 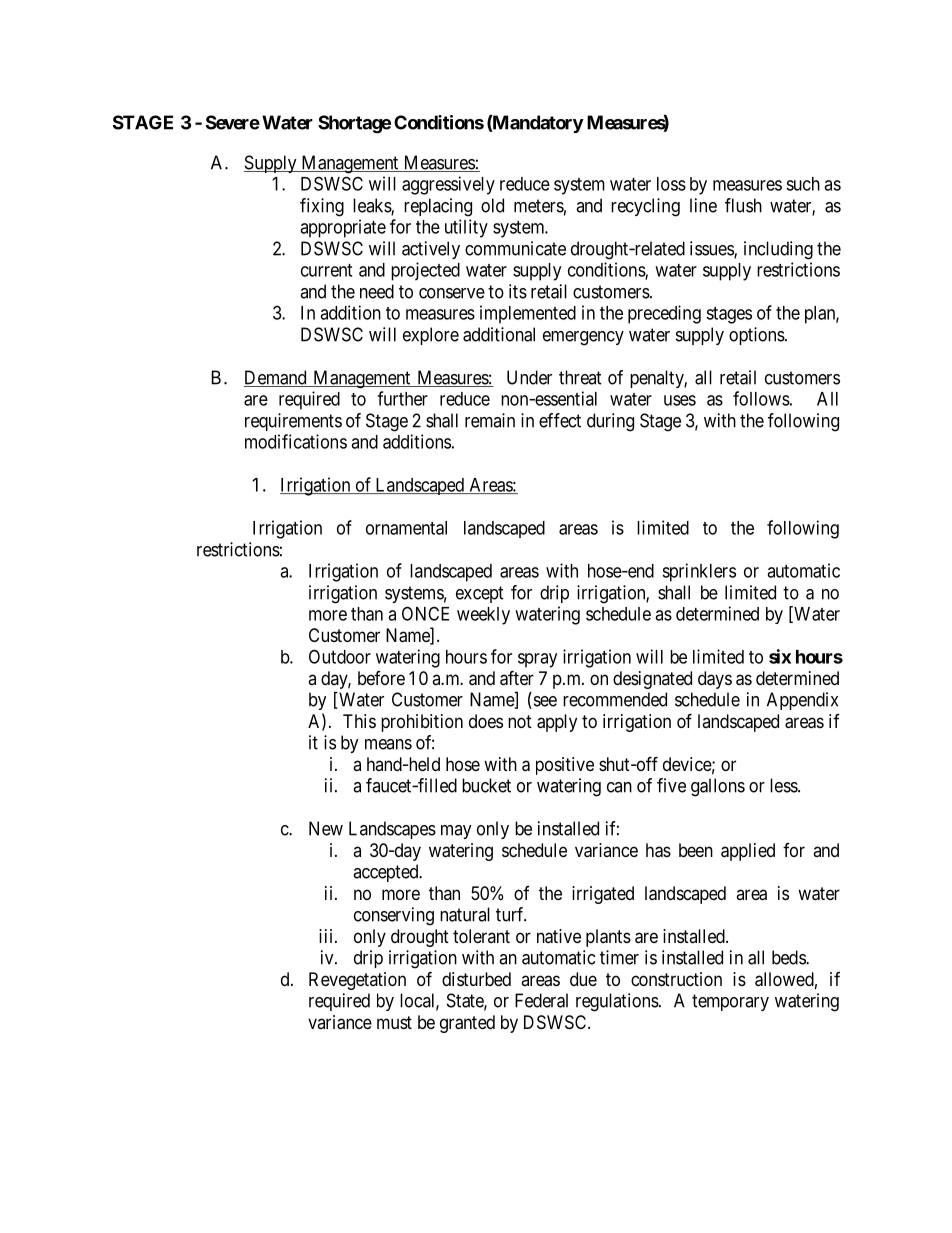 What do you see at coordinates (730, 1002) in the document?
I see `temporary` at bounding box center [730, 1002].
